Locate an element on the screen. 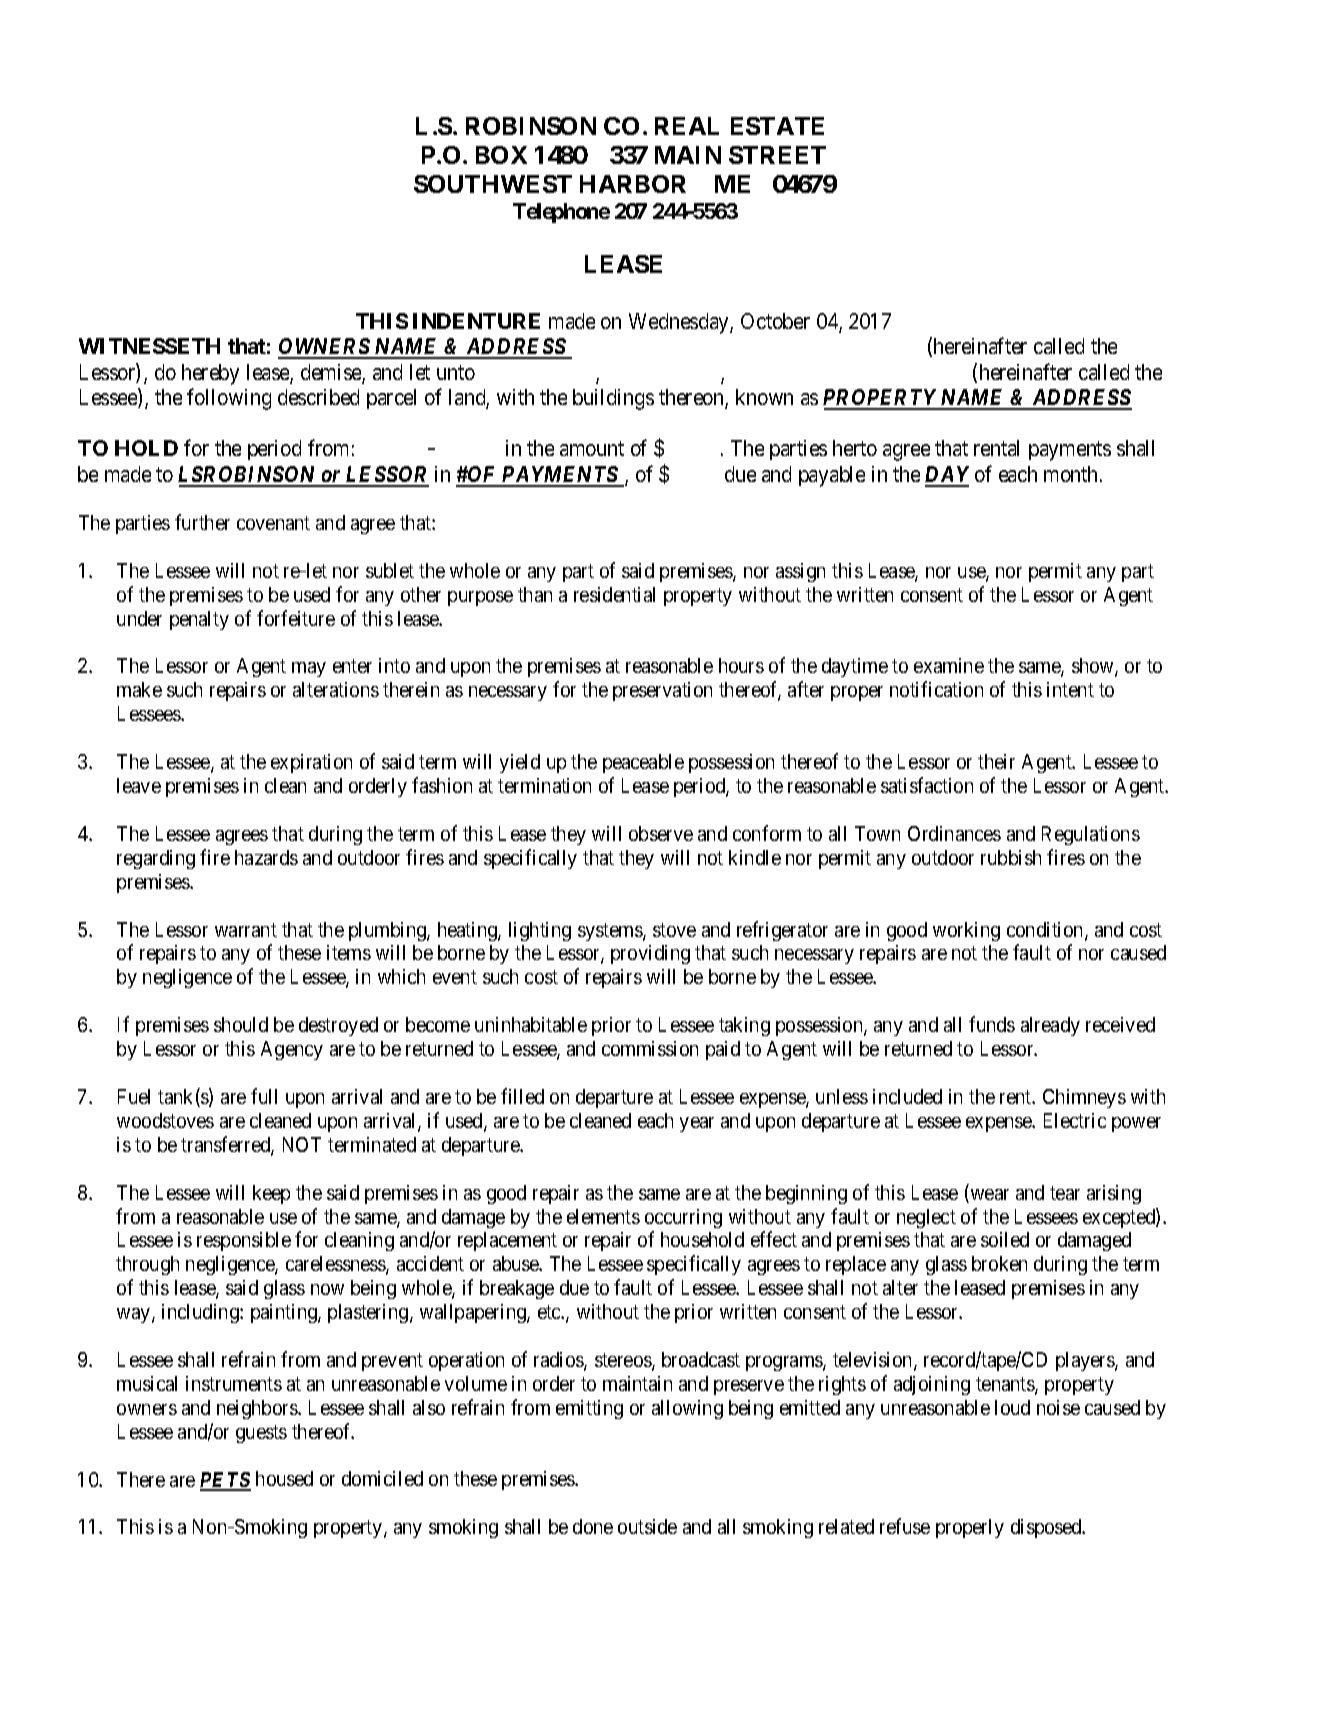  rubbish is located at coordinates (1011, 857).
